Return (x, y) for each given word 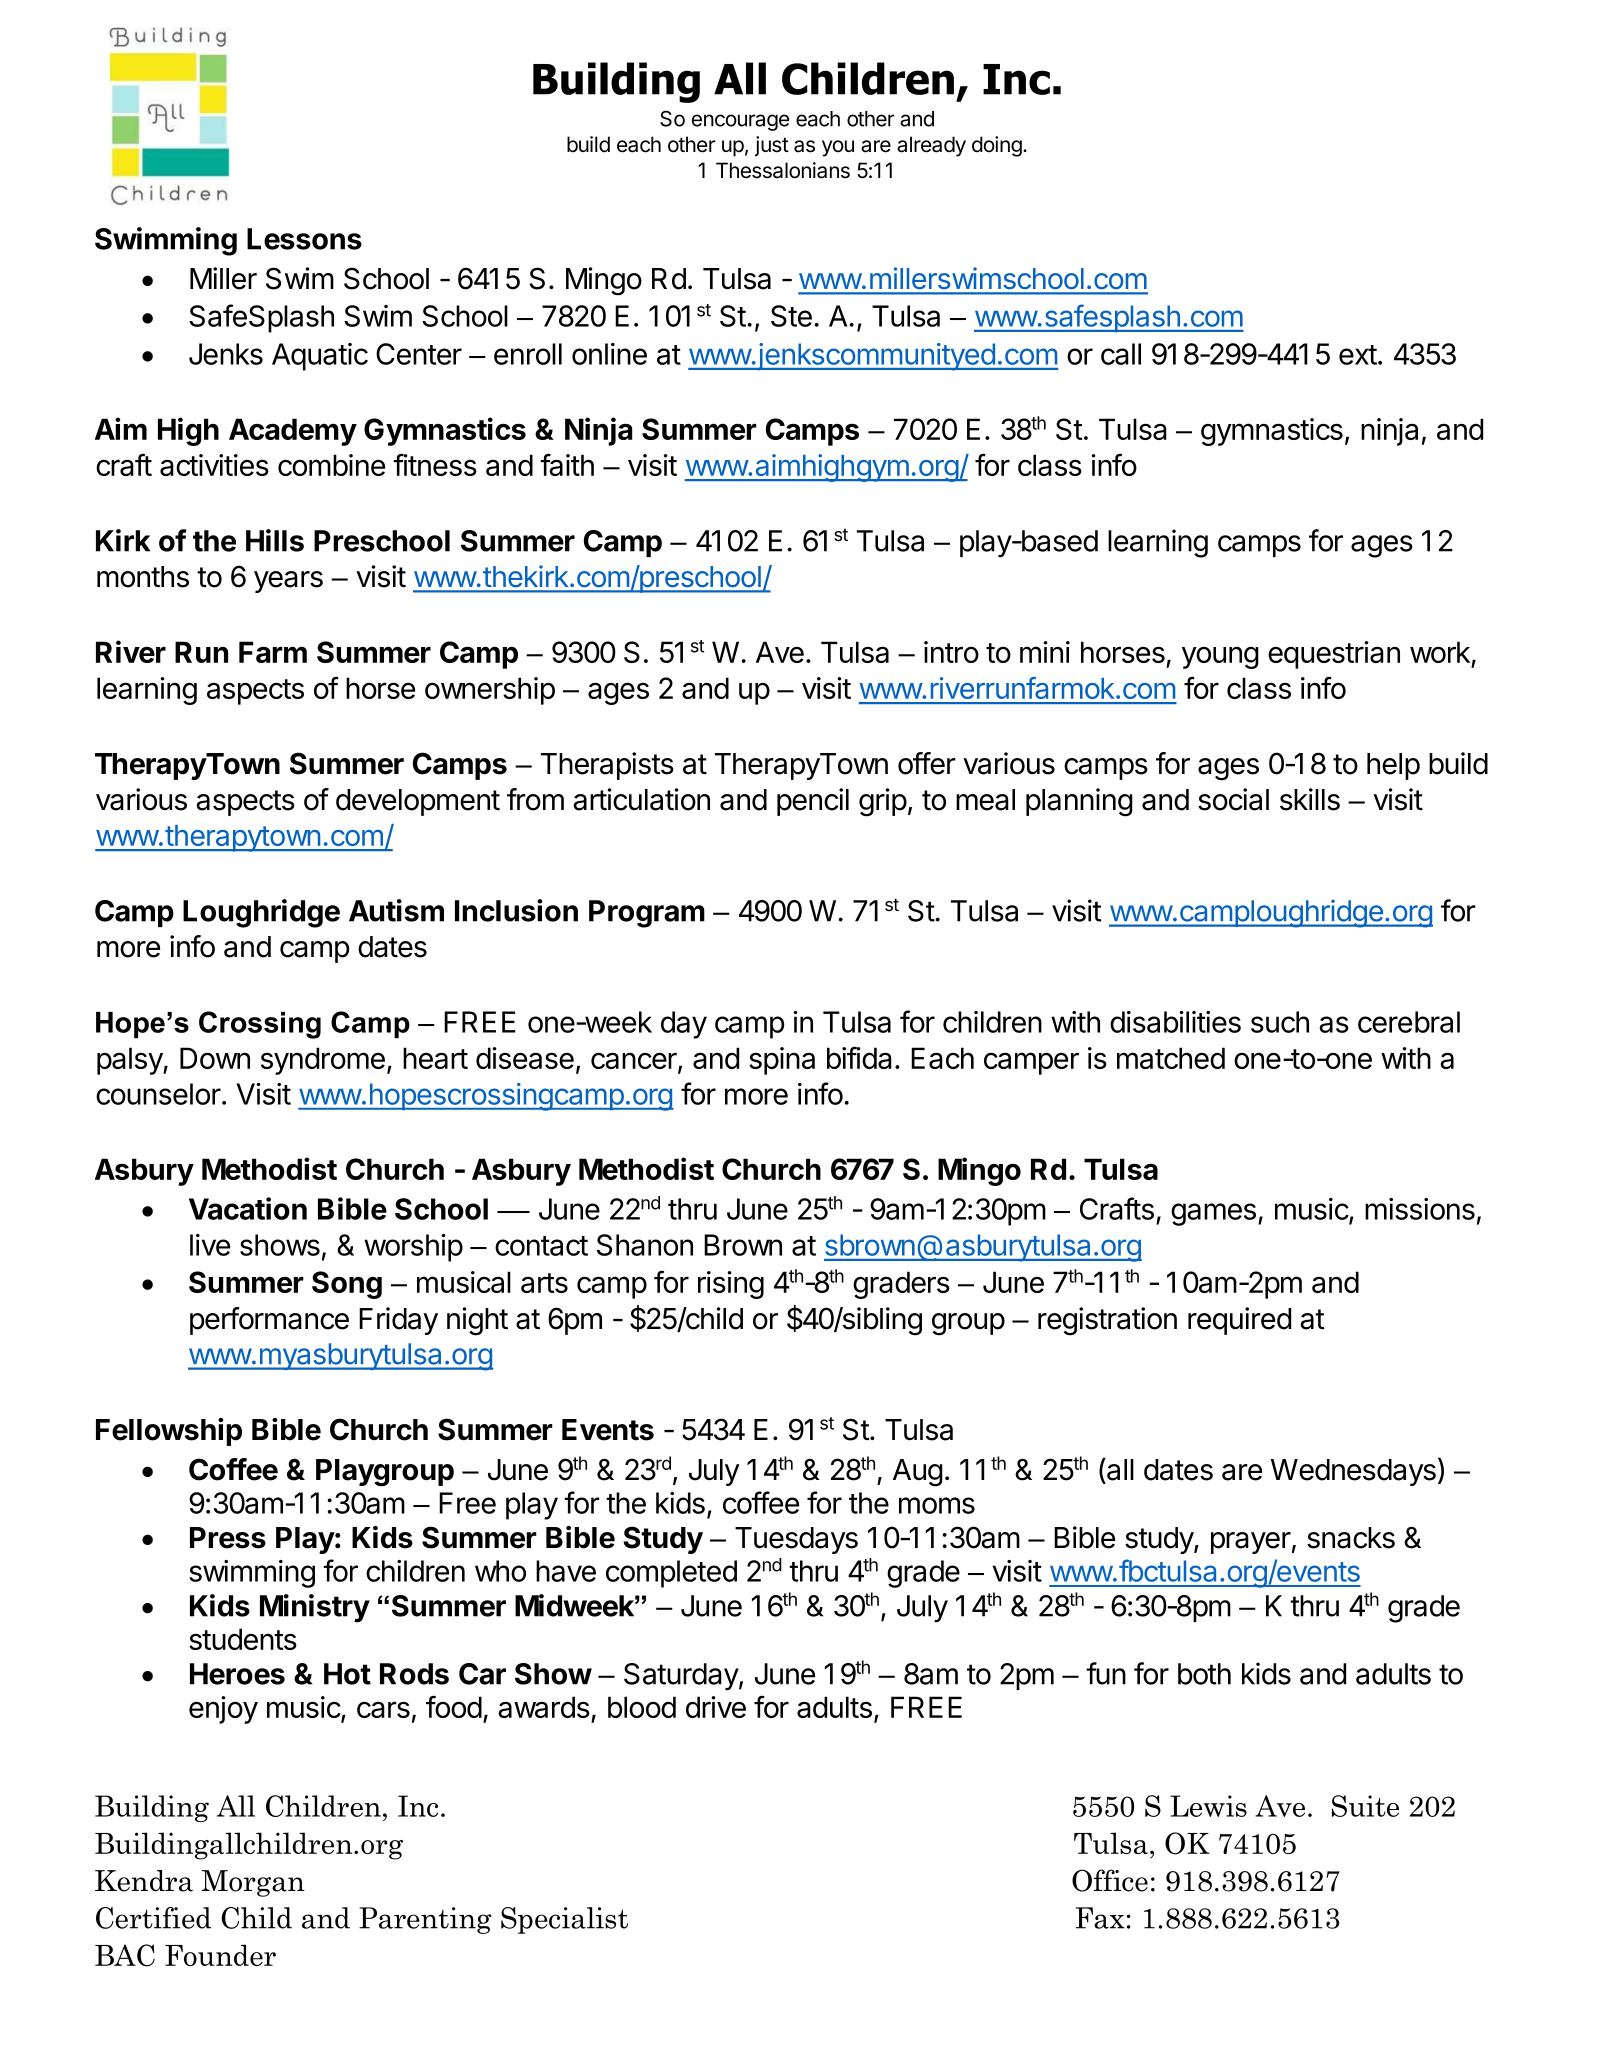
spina (782, 1061)
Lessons (304, 239)
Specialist (564, 1920)
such (1280, 1022)
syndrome (323, 1061)
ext (1358, 355)
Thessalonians (783, 170)
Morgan (253, 1883)
